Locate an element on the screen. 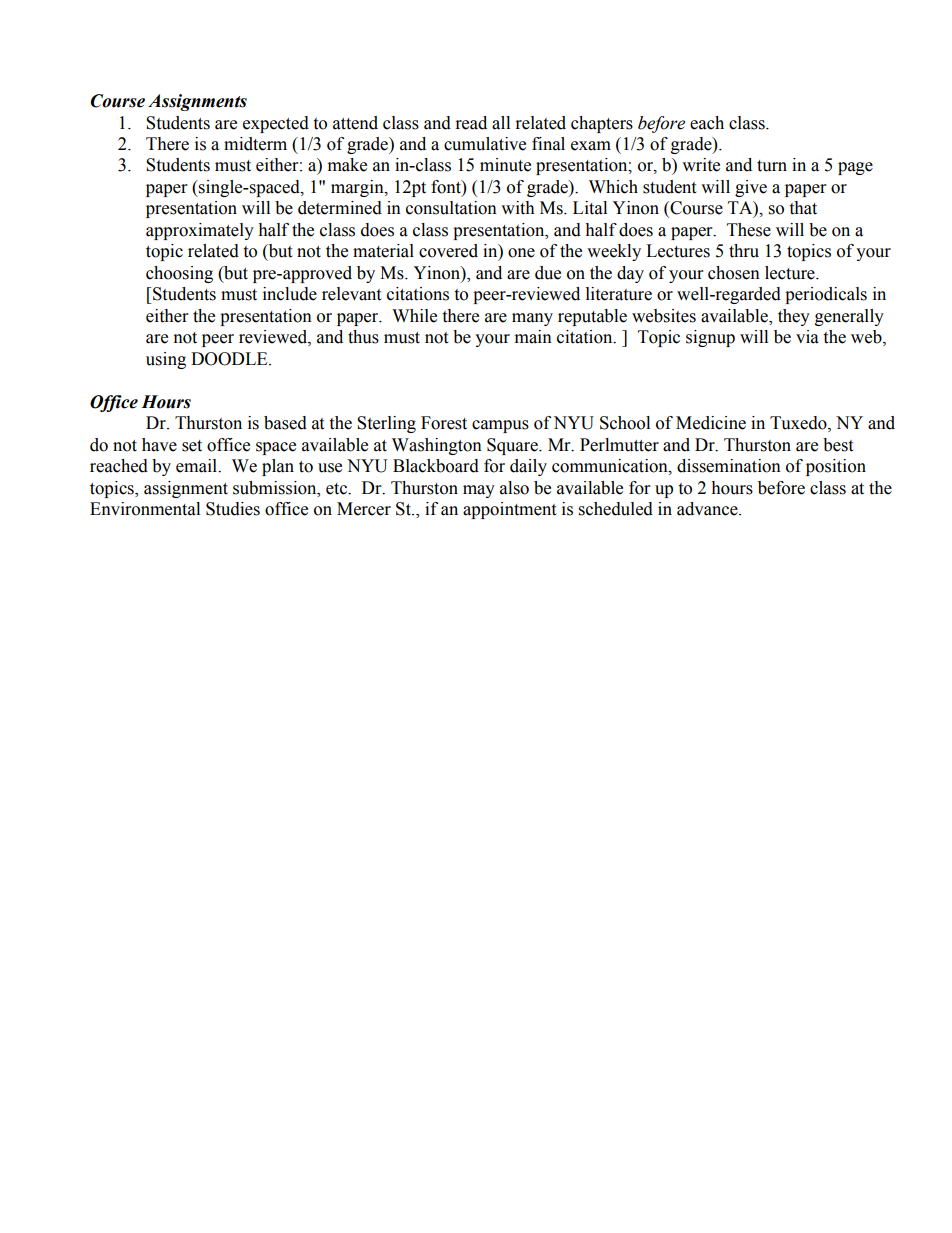 Image resolution: width=952 pixels, height=1233 pixels. midterm is located at coordinates (255, 144).
